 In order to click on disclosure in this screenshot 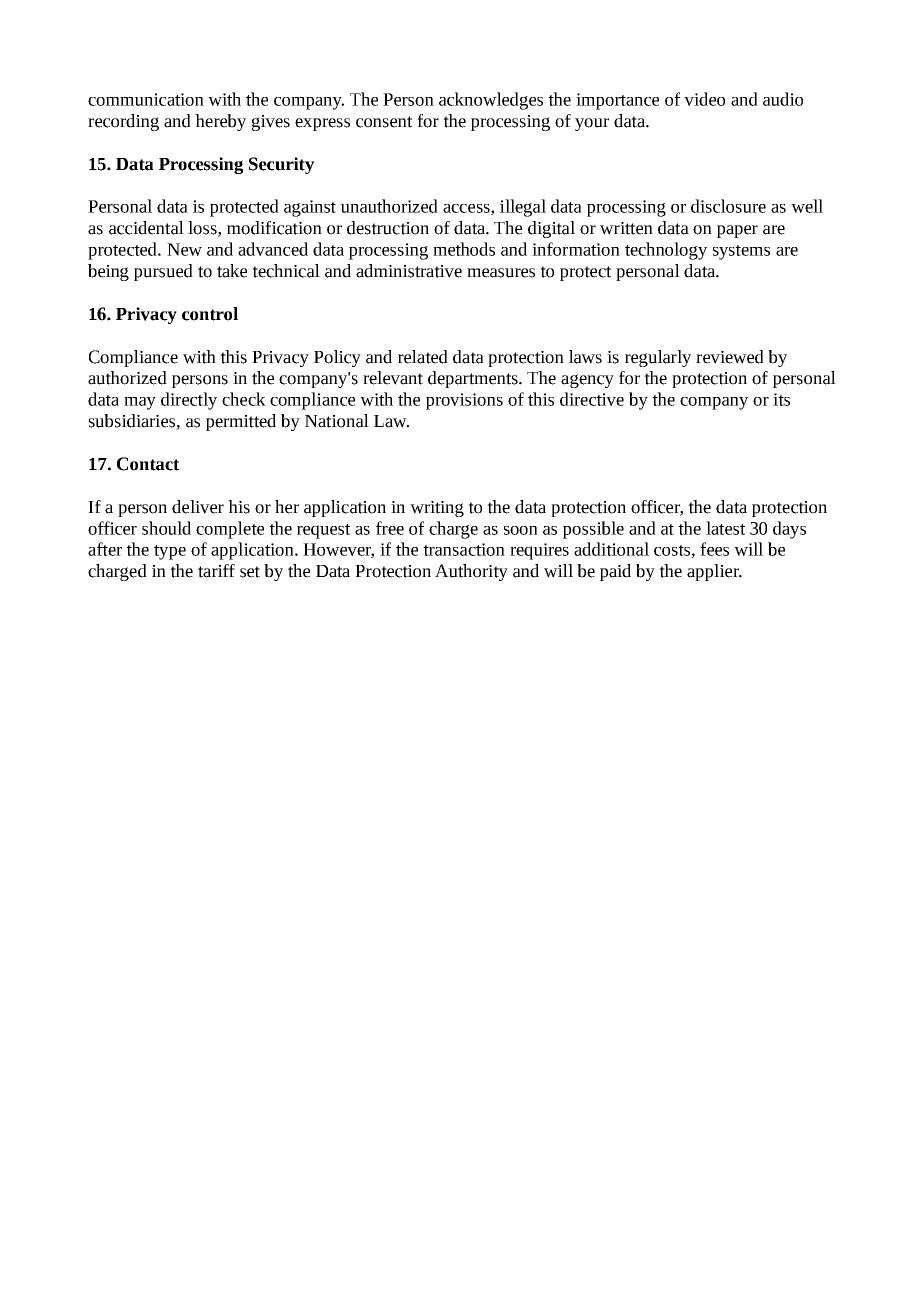, I will do `click(728, 206)`.
